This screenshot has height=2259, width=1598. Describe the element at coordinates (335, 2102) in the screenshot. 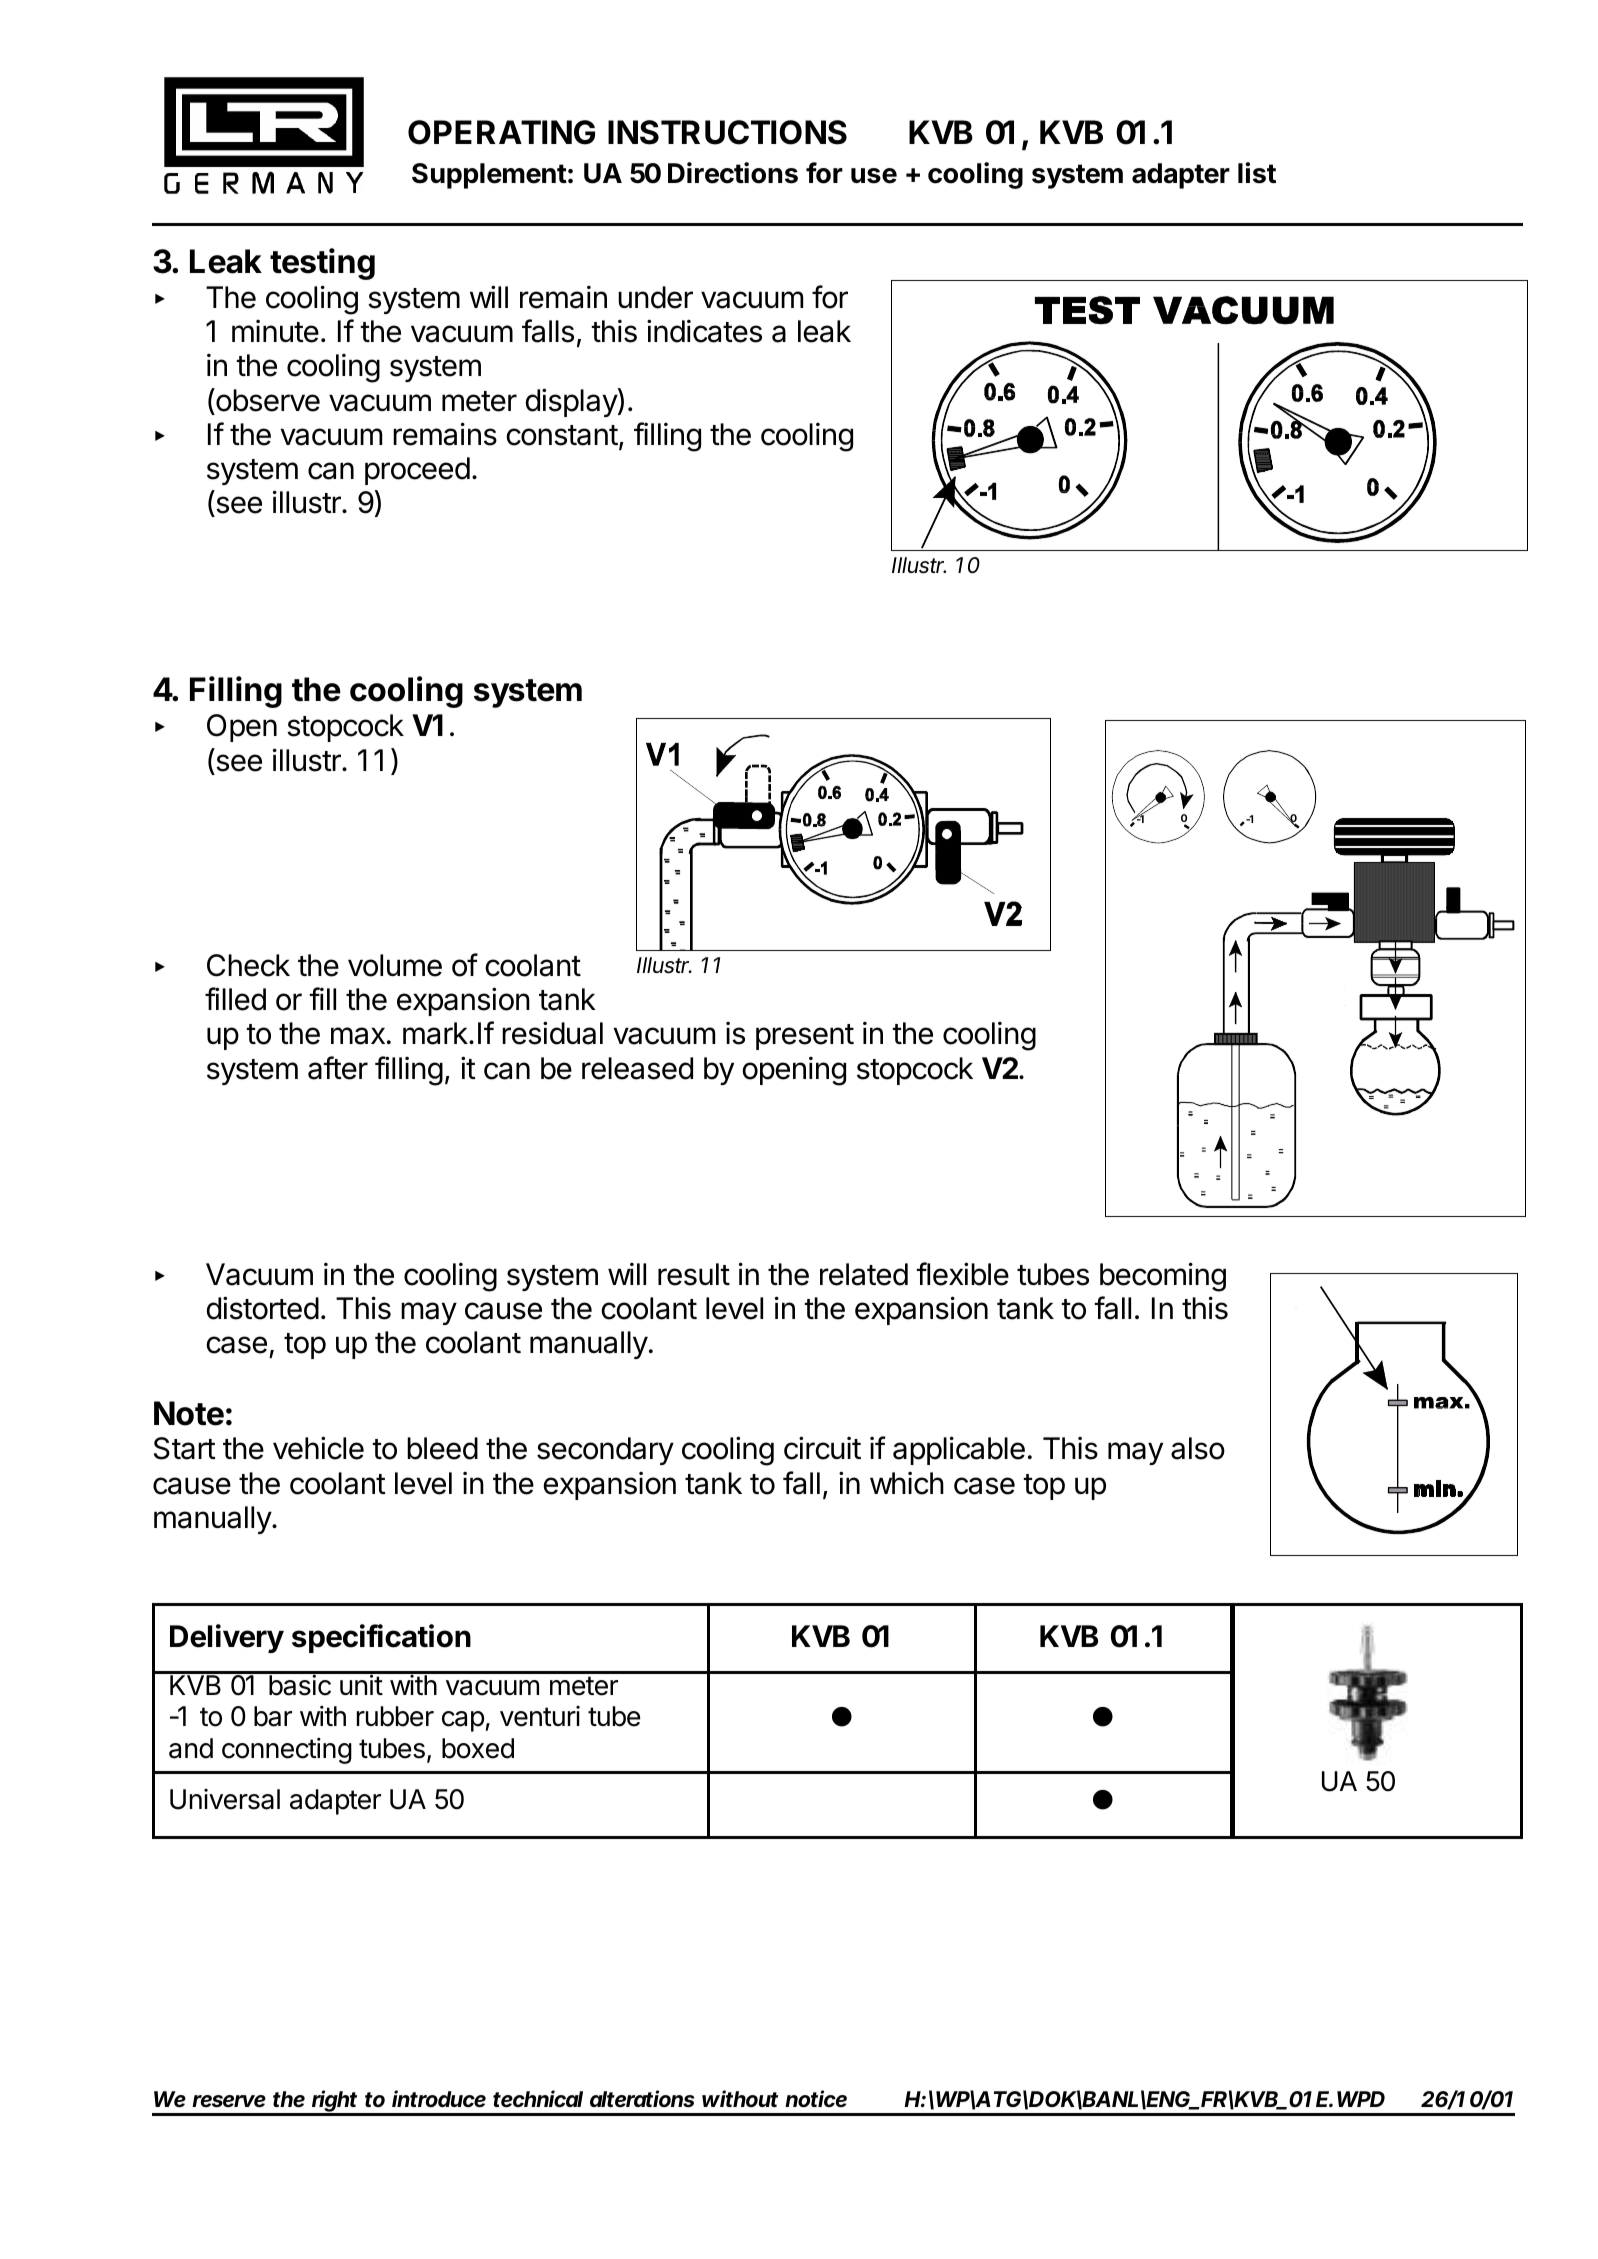

I see `right` at that location.
